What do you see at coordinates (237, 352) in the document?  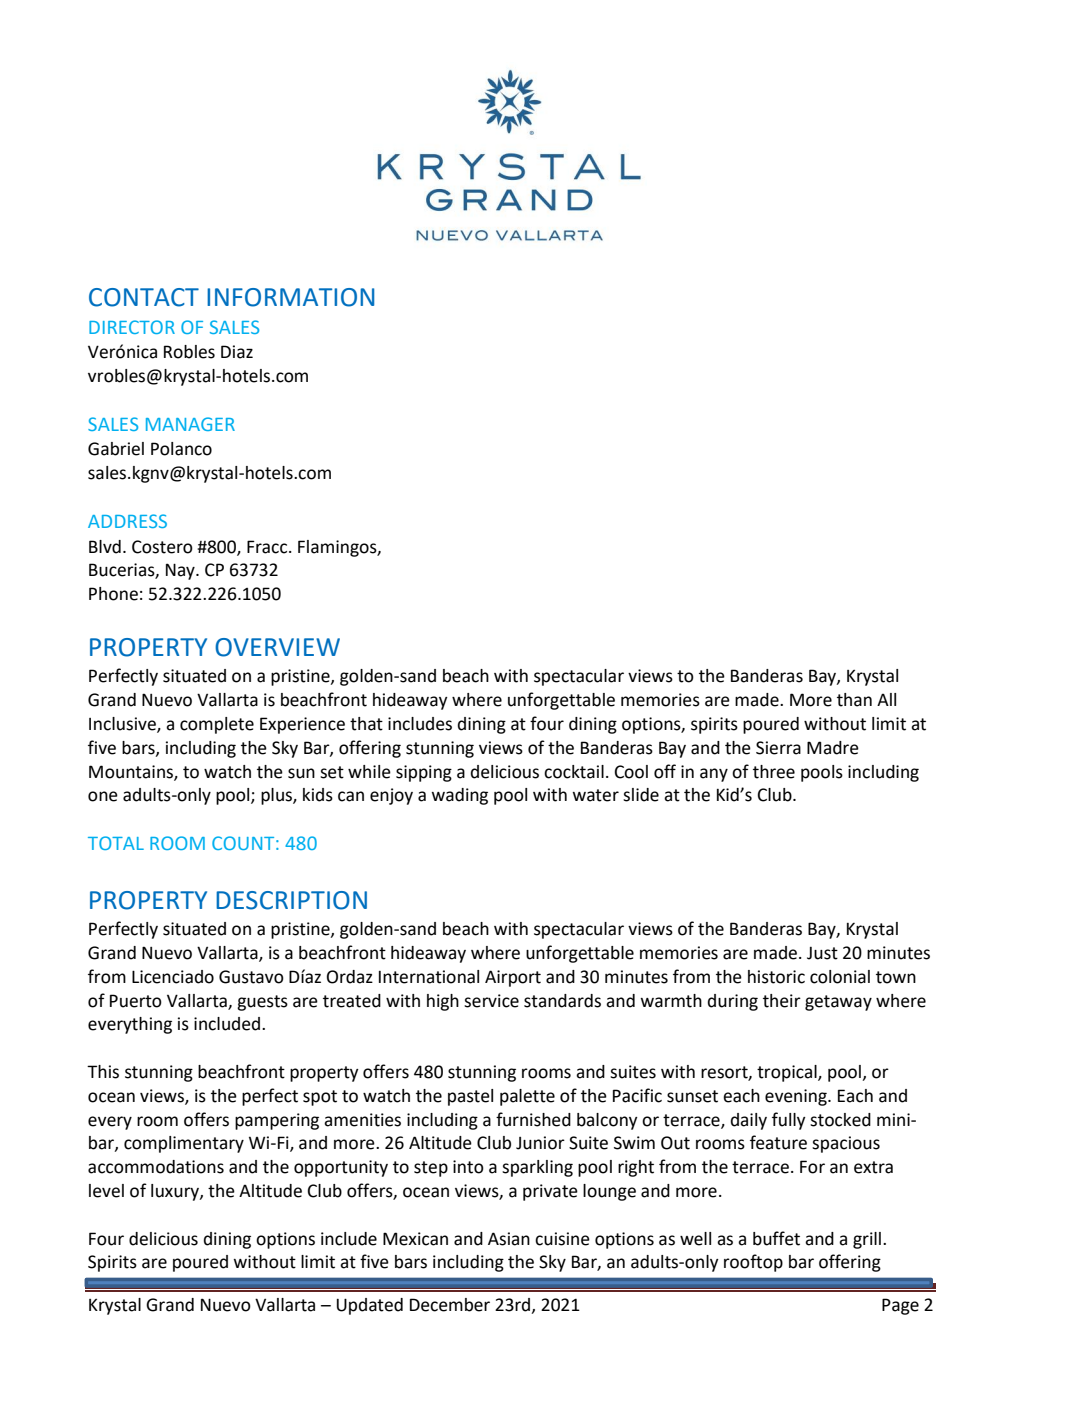 I see `Diaz` at bounding box center [237, 352].
